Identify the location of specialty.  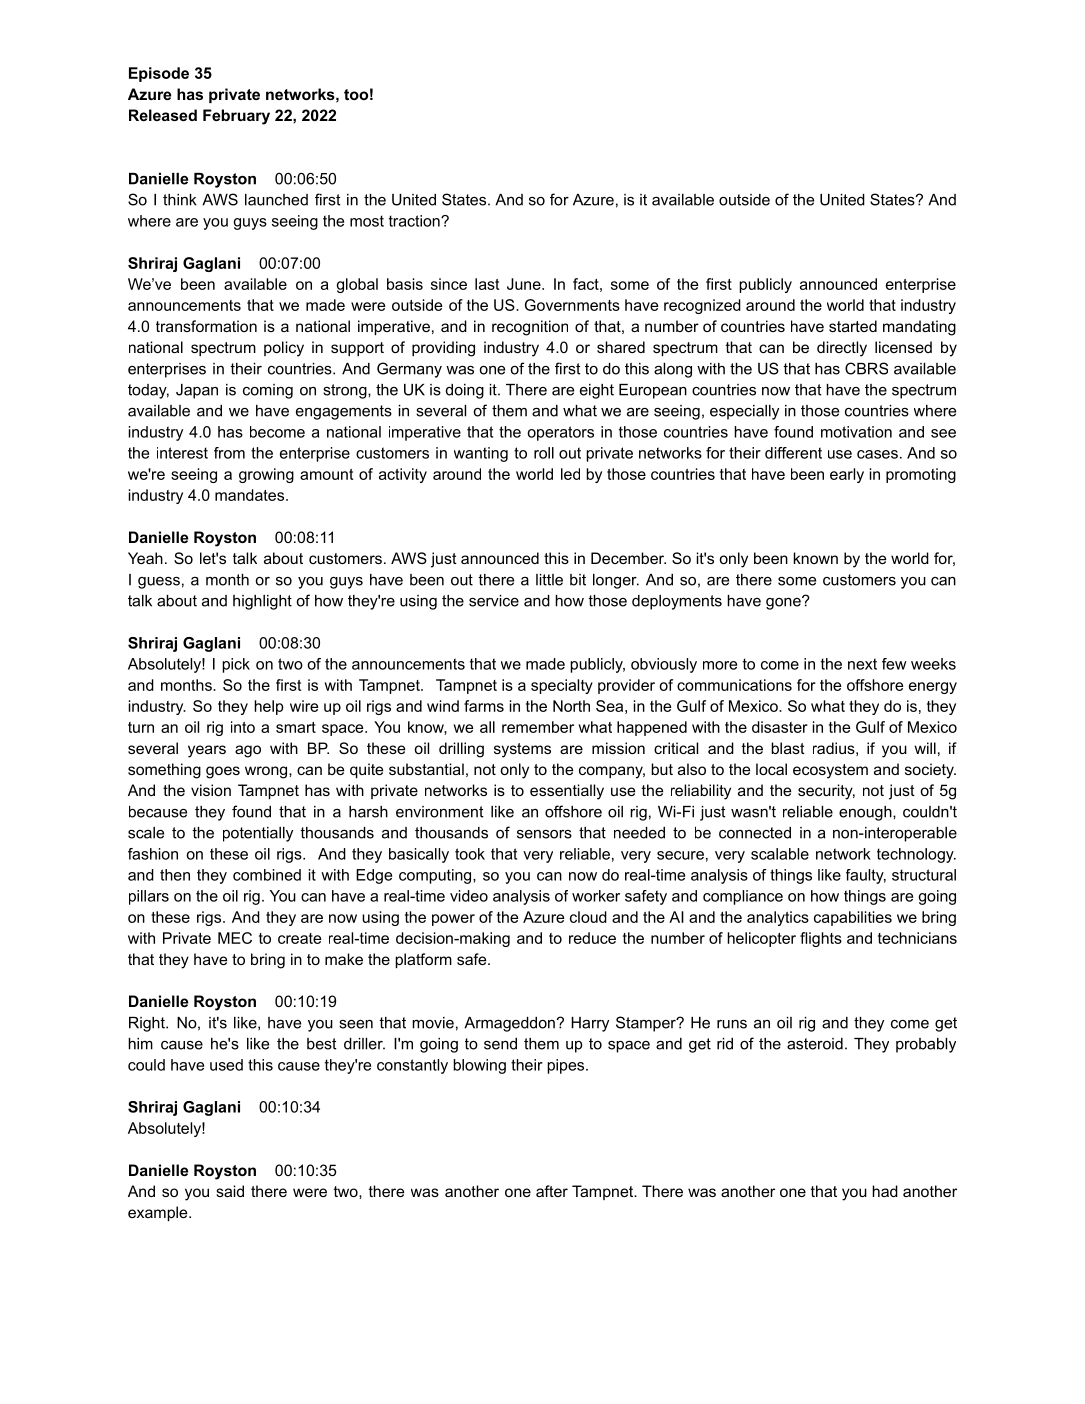
(562, 686).
